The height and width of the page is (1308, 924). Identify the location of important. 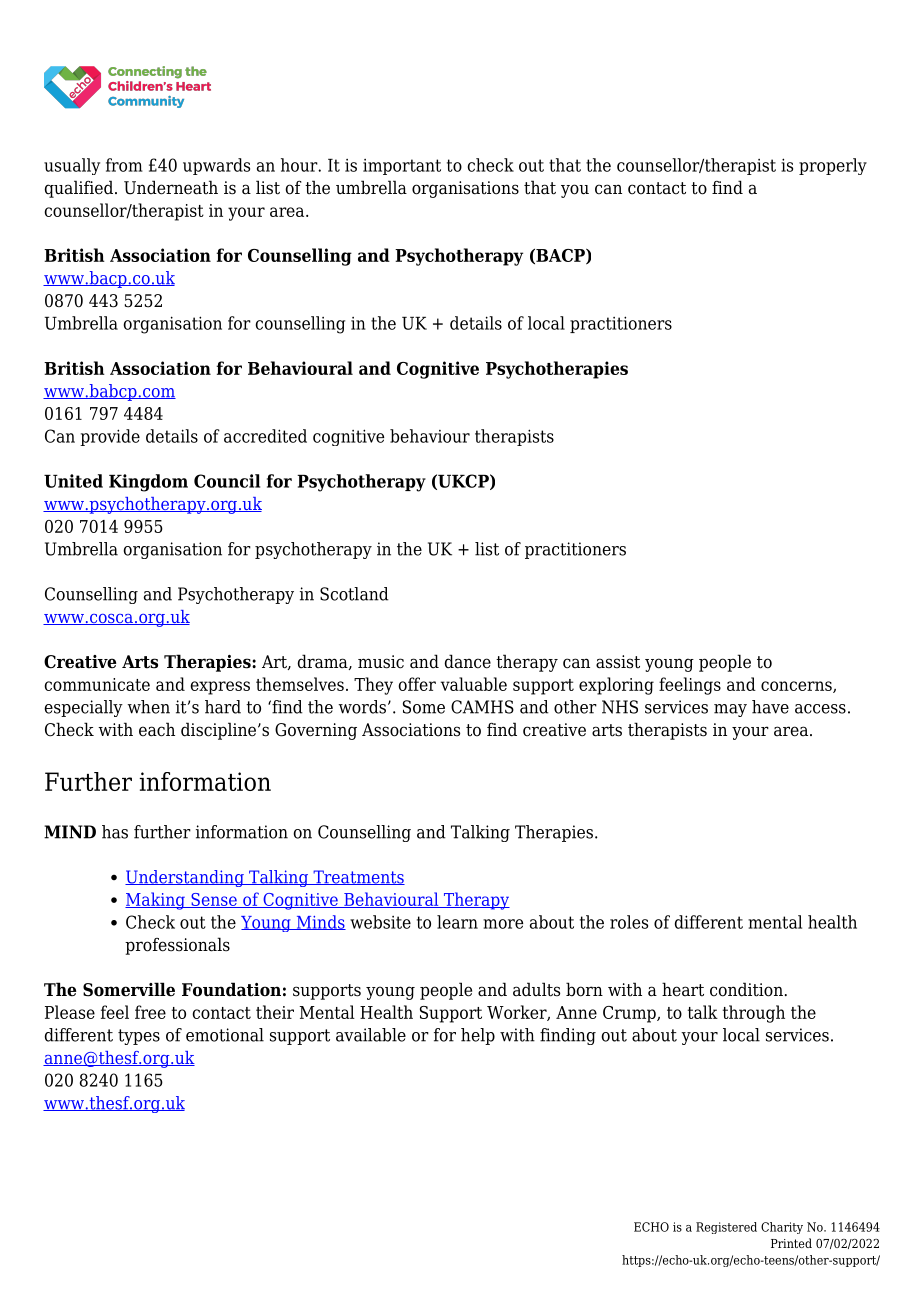
(402, 167).
